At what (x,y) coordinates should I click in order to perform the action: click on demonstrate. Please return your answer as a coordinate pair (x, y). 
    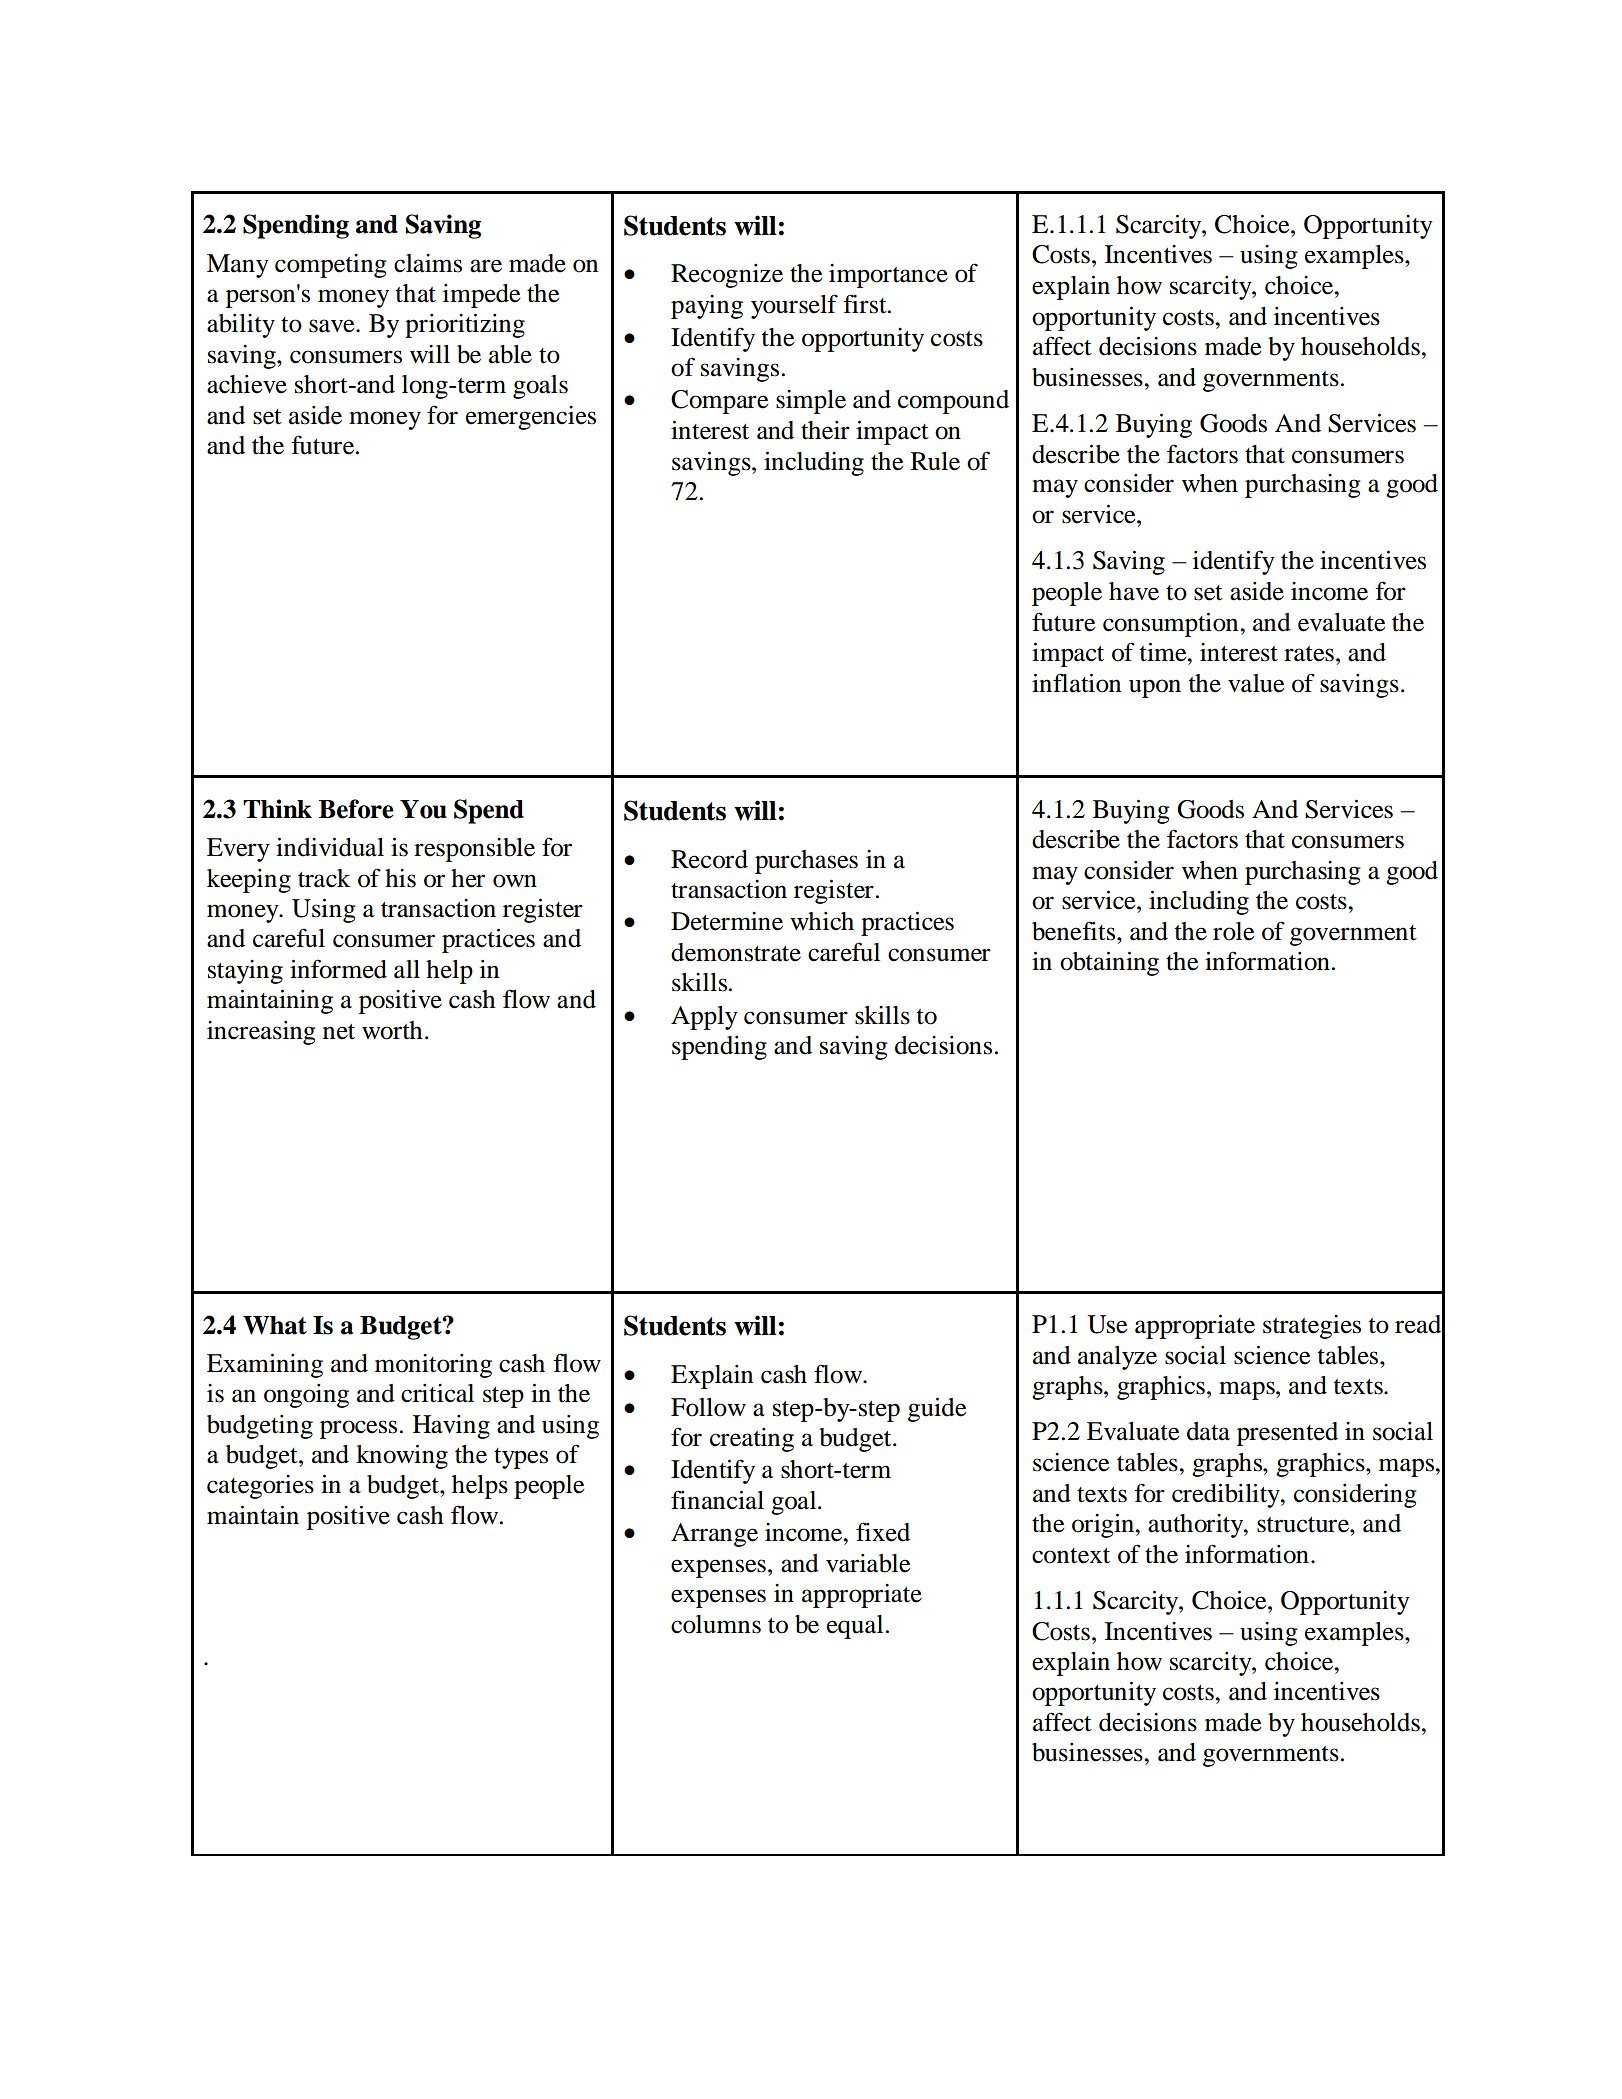
    Looking at the image, I should click on (736, 952).
